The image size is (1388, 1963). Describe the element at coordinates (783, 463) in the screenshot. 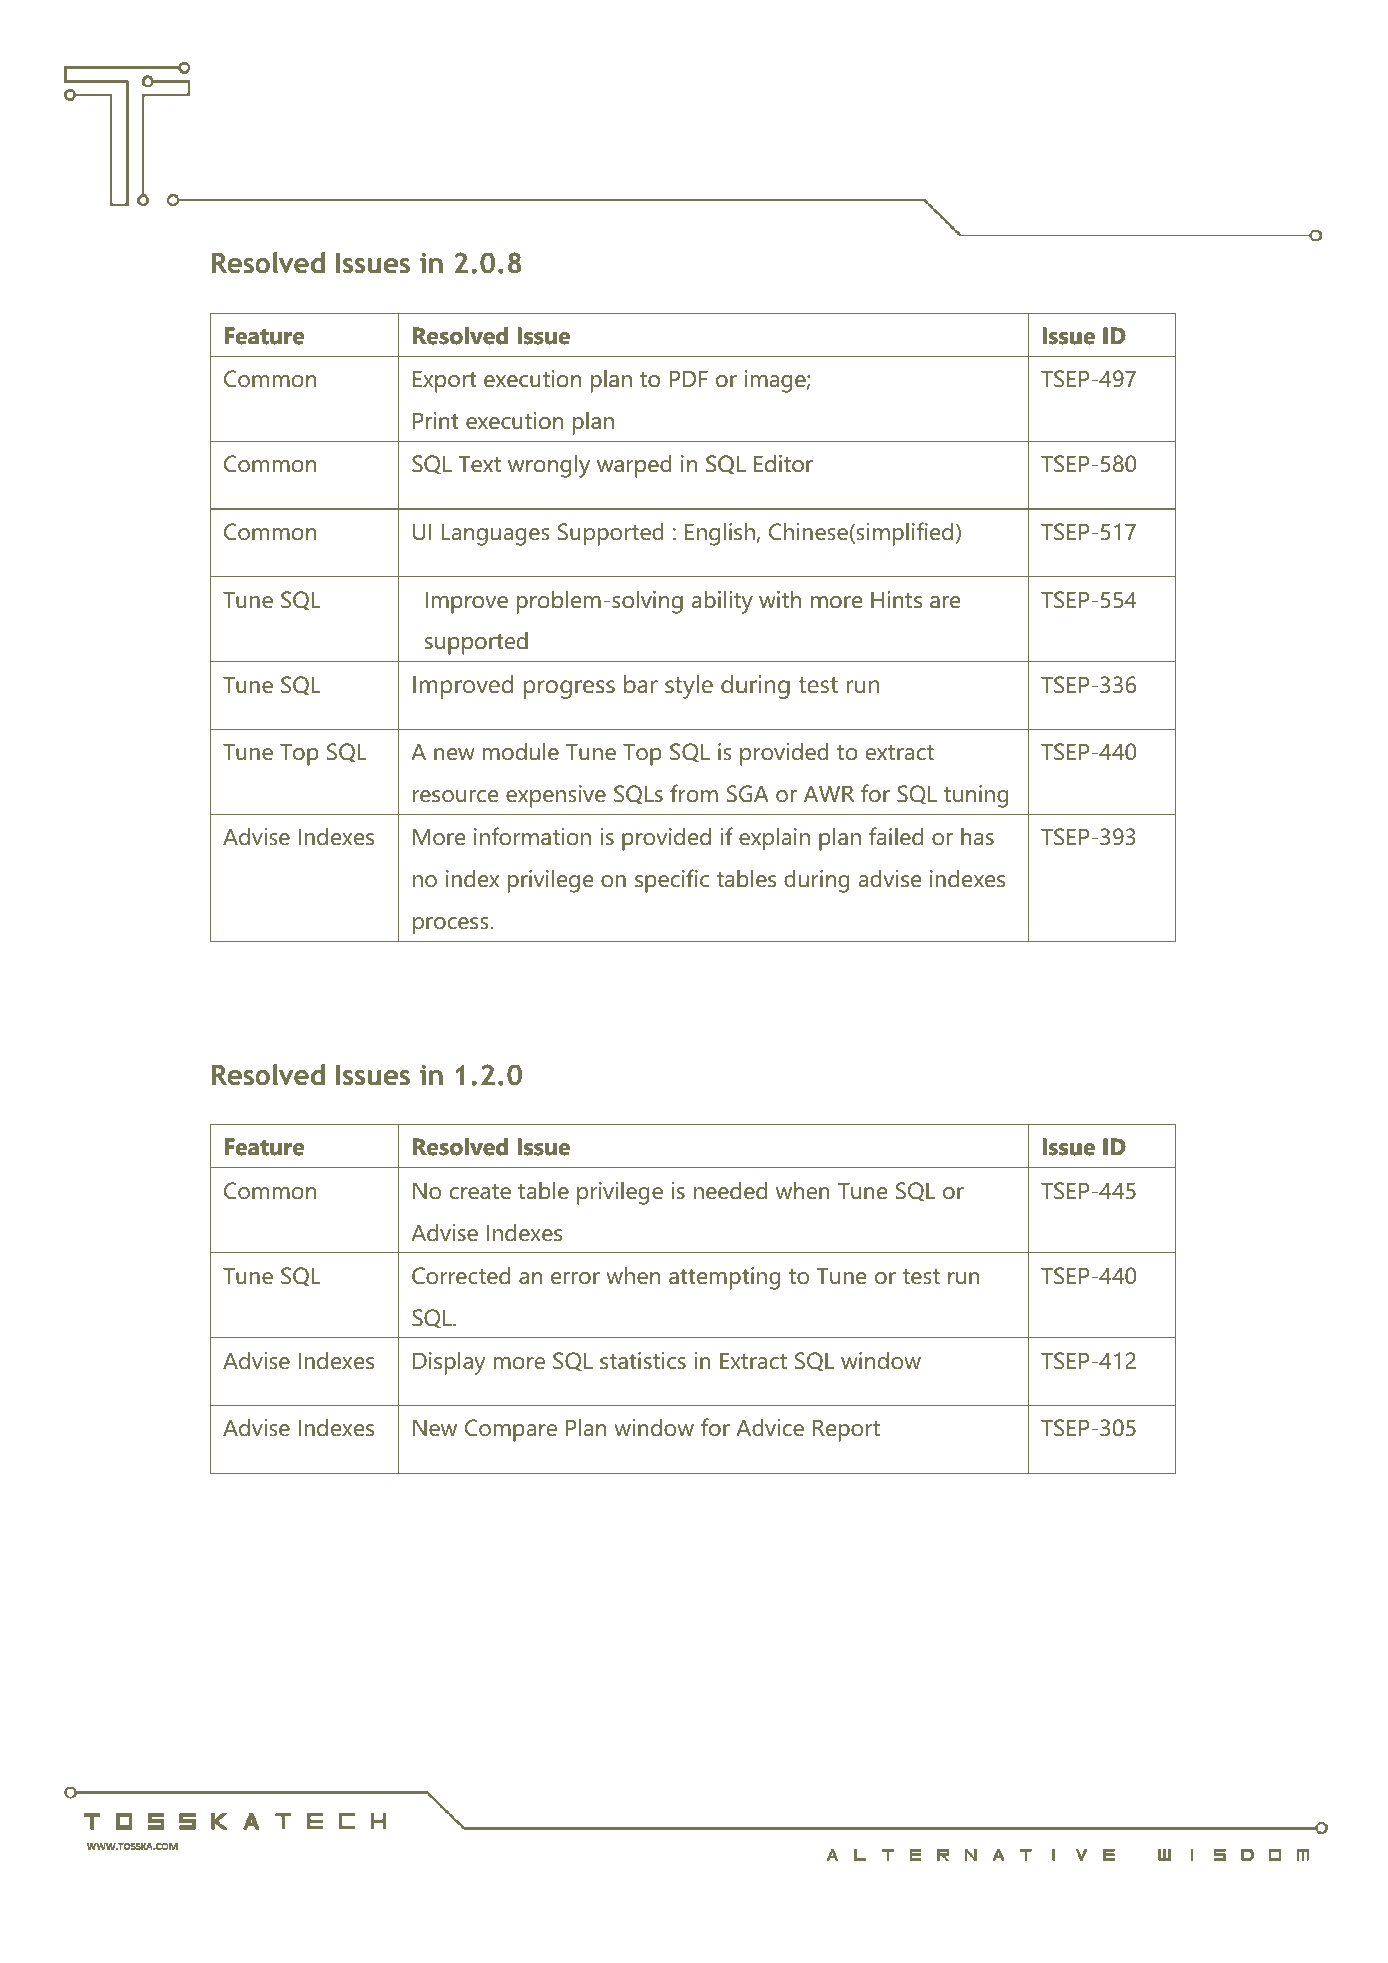

I see `Editor` at that location.
